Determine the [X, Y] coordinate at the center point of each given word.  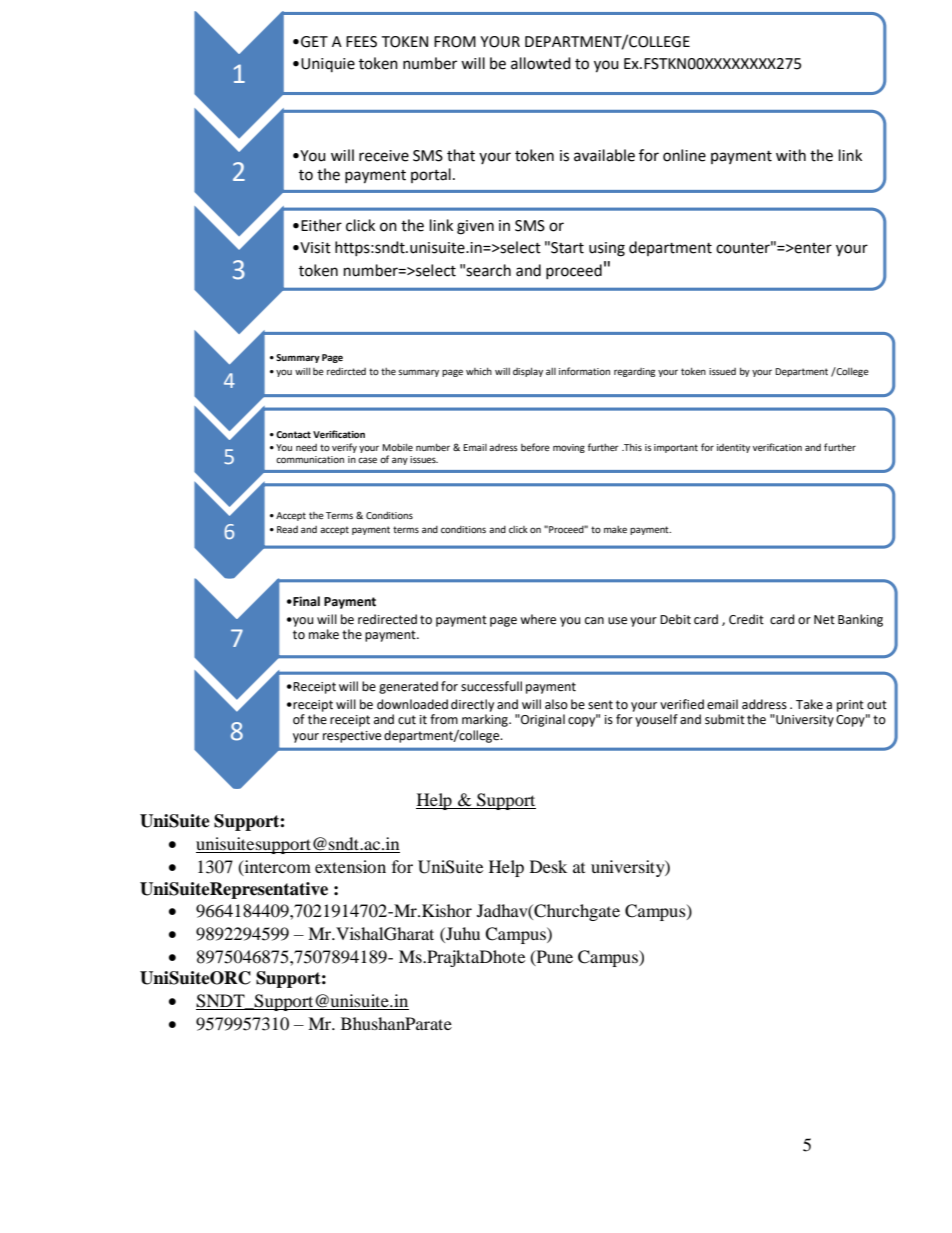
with [791, 155]
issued [722, 371]
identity [733, 448]
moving [569, 448]
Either [321, 225]
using [607, 249]
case [367, 460]
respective [352, 737]
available [604, 155]
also [556, 704]
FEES [361, 42]
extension [350, 866]
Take [809, 704]
